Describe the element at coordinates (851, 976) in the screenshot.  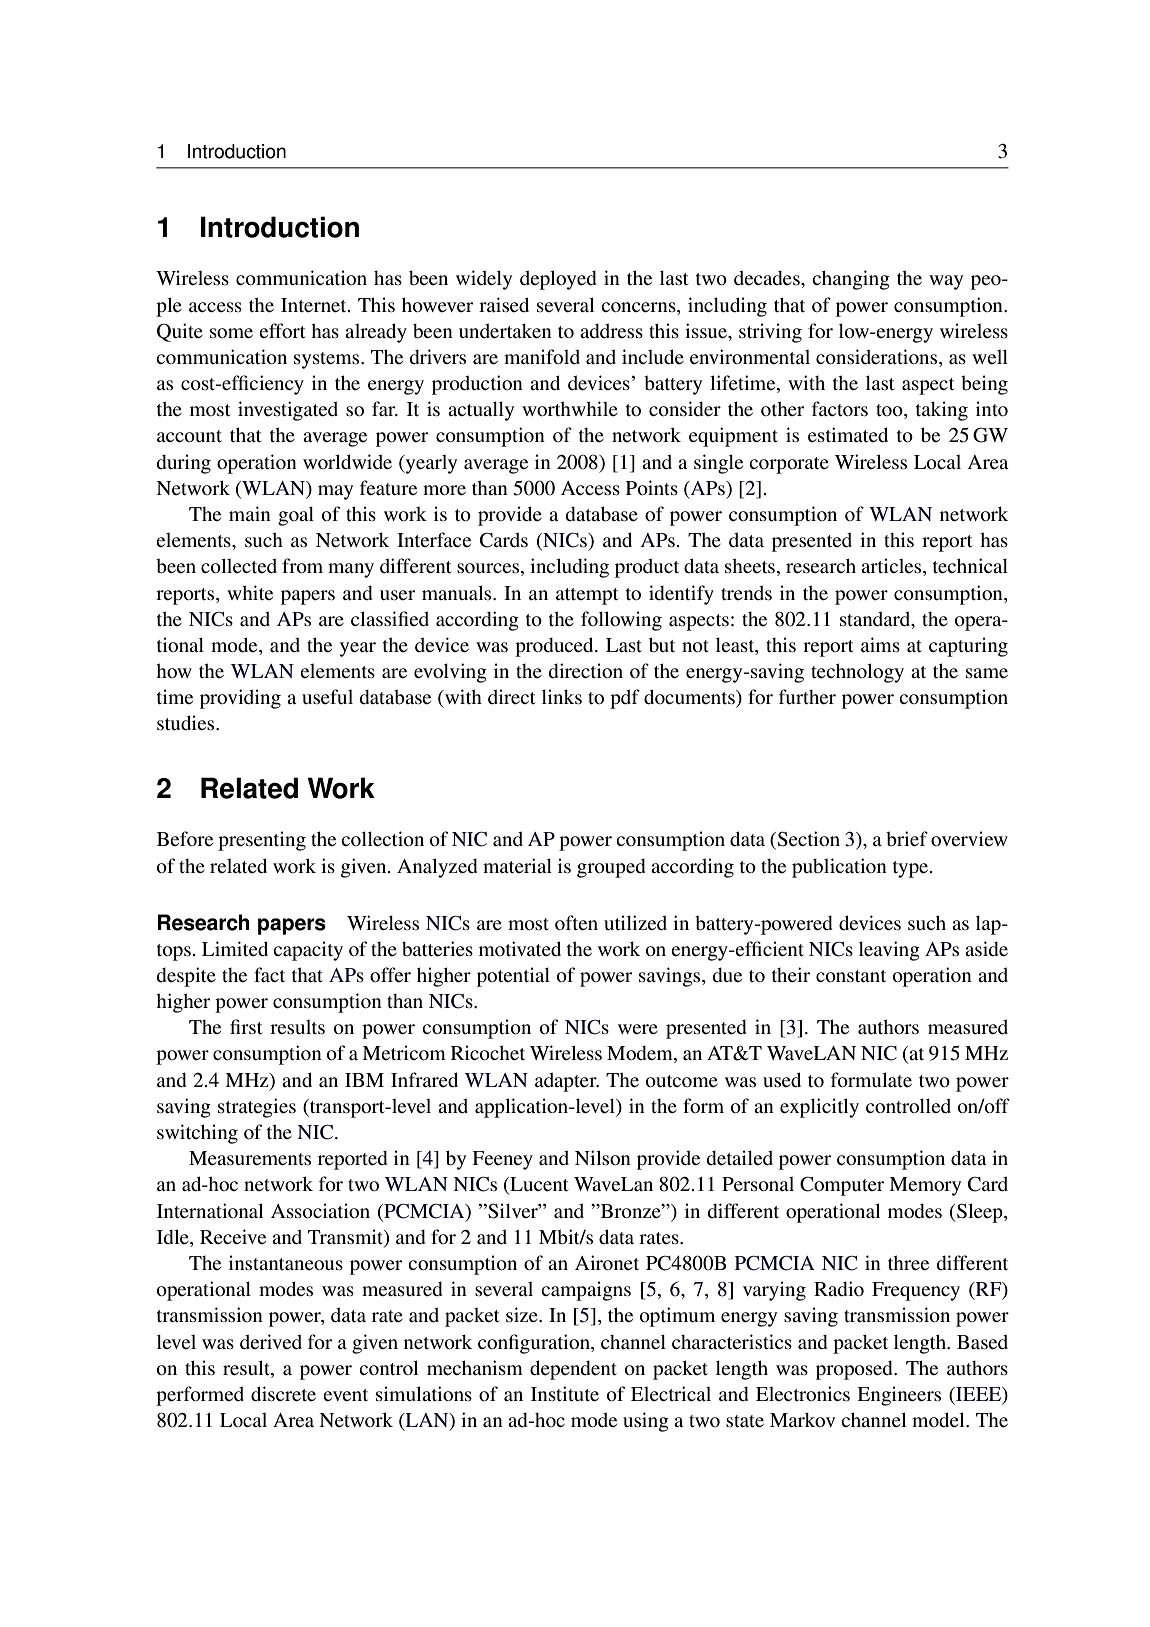
I see `constant` at that location.
